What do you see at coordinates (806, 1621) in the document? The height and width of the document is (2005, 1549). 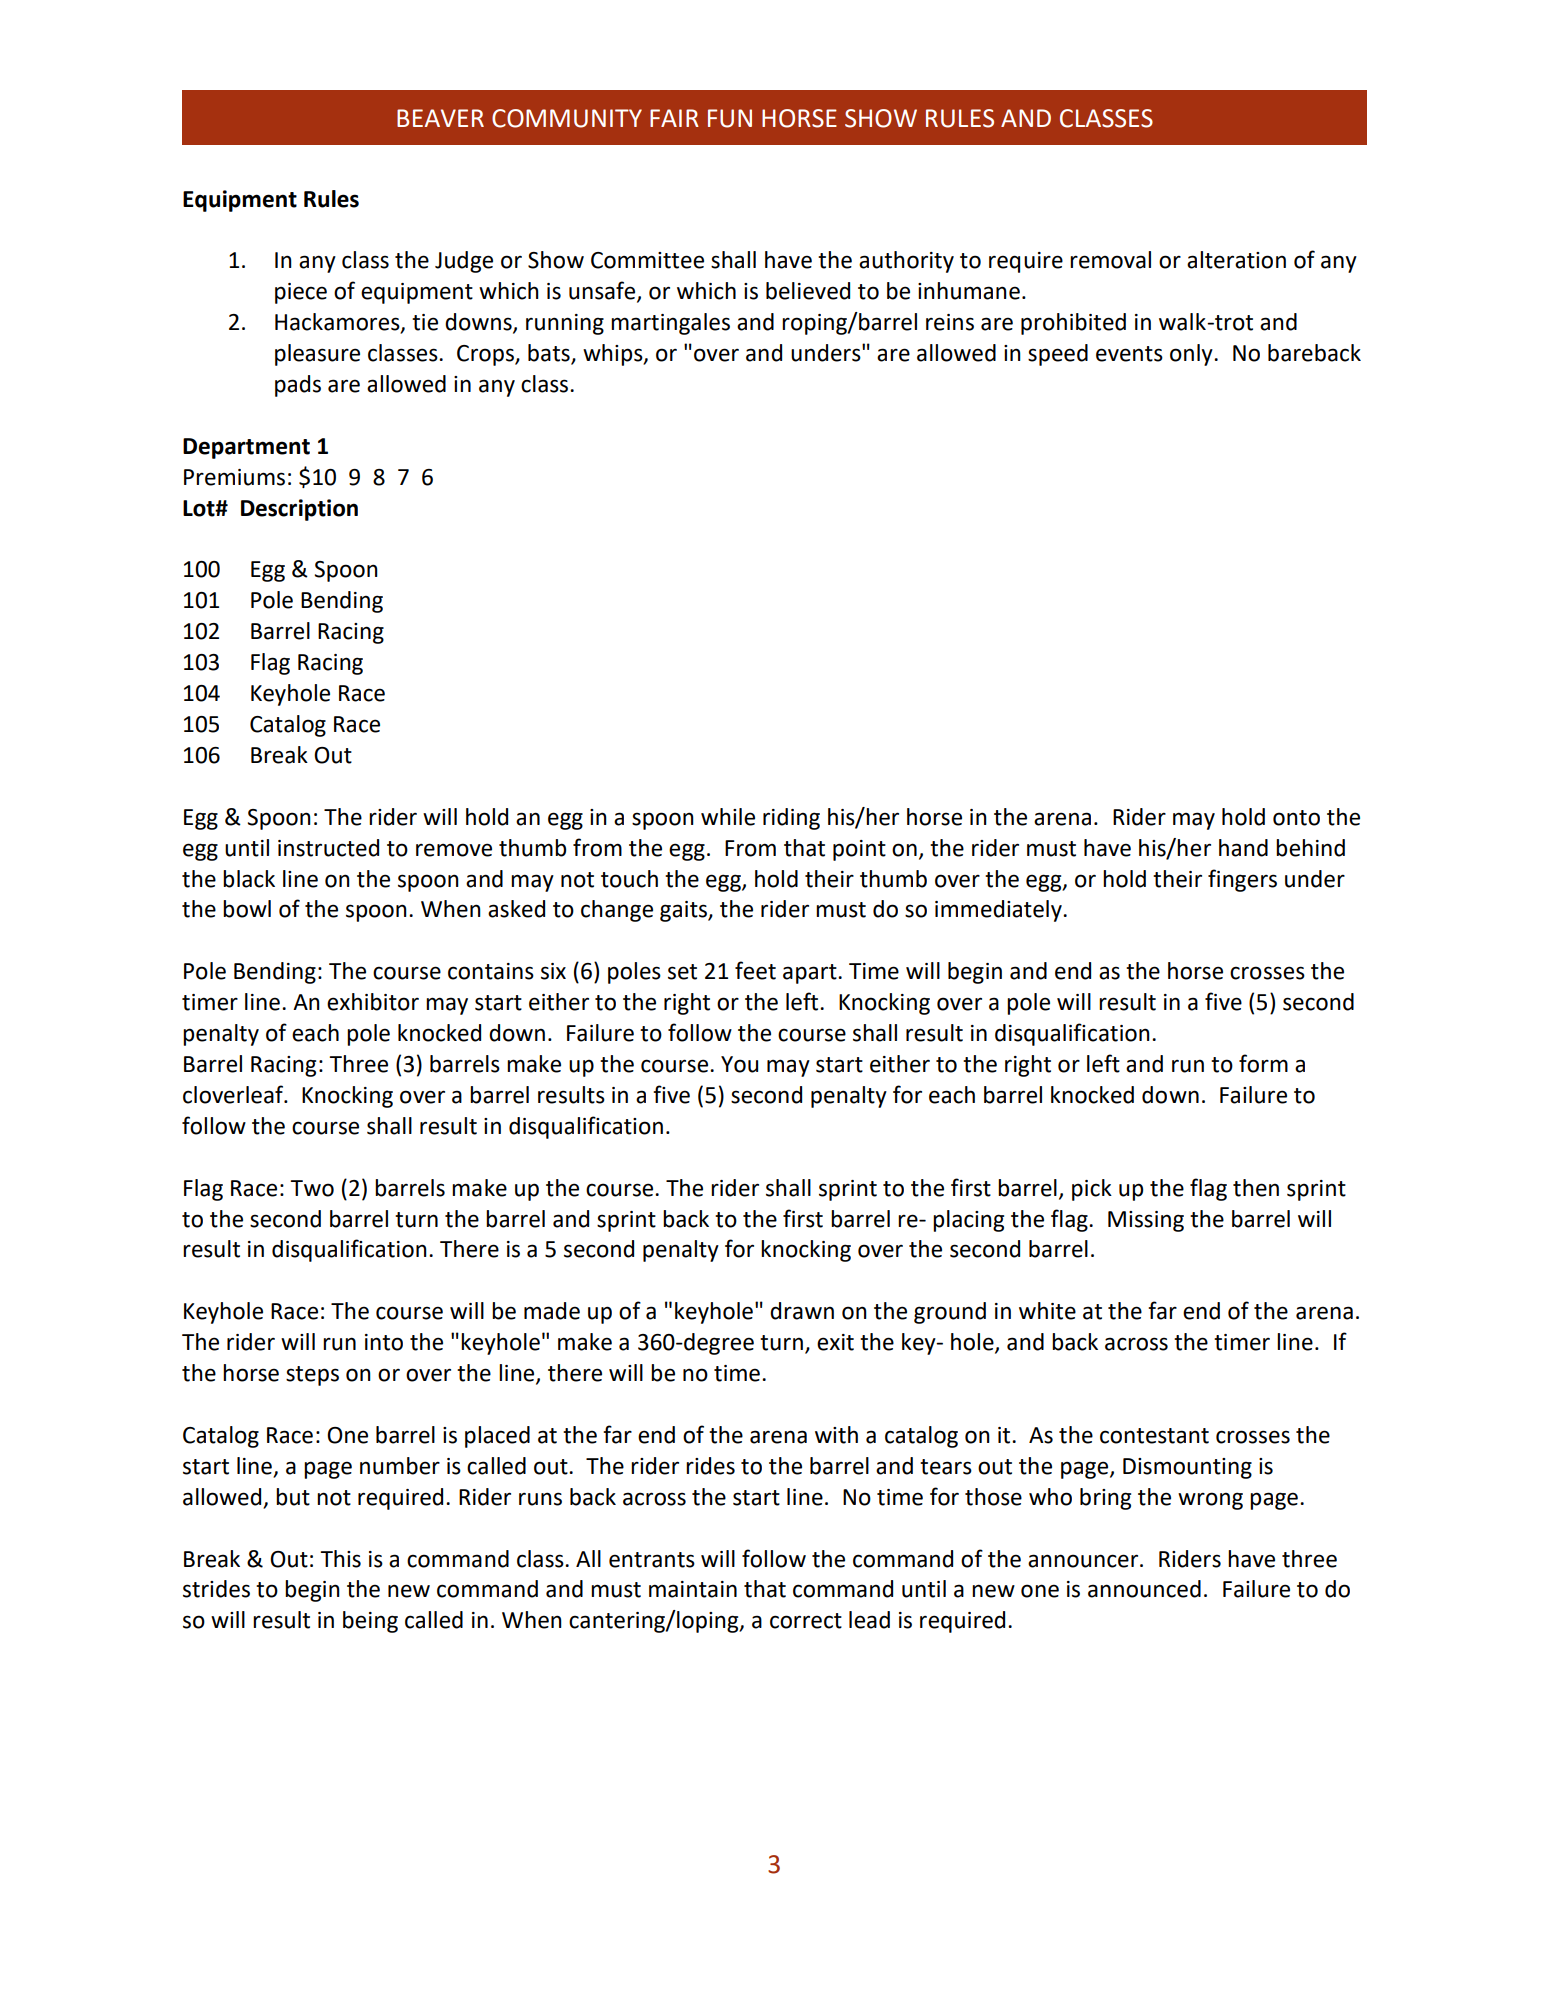 I see `correct` at bounding box center [806, 1621].
